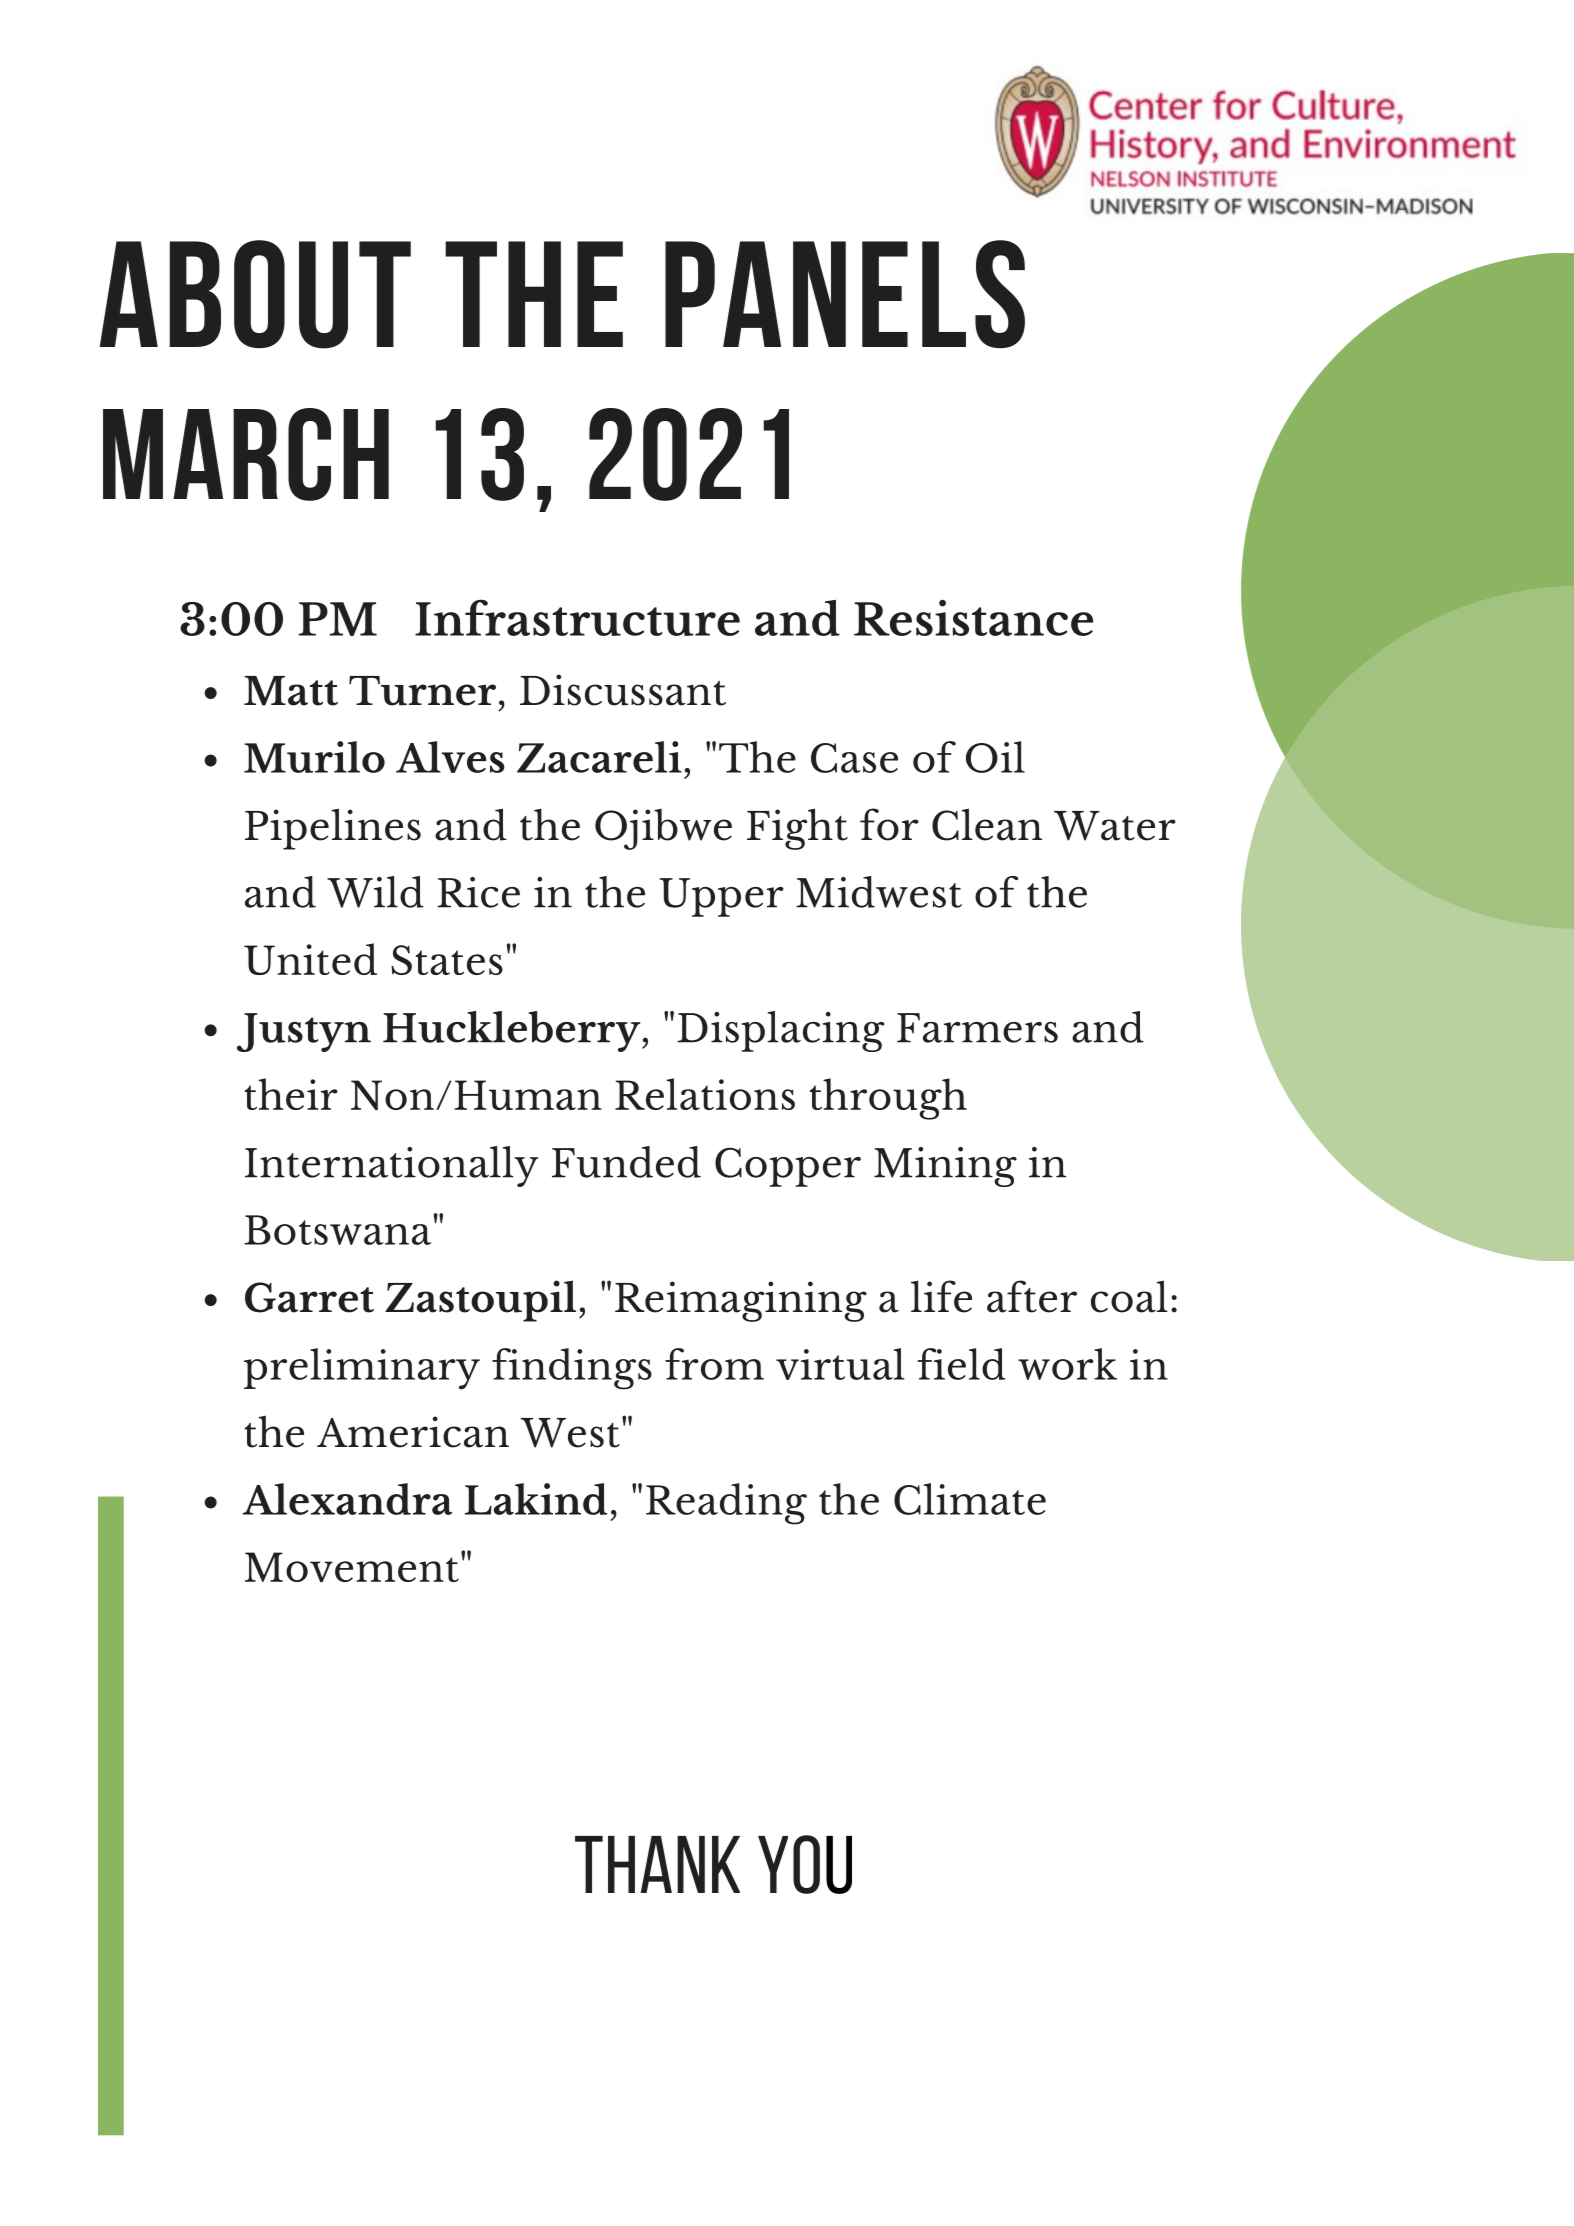 This screenshot has height=2226, width=1574. Describe the element at coordinates (291, 1094) in the screenshot. I see `their` at that location.
